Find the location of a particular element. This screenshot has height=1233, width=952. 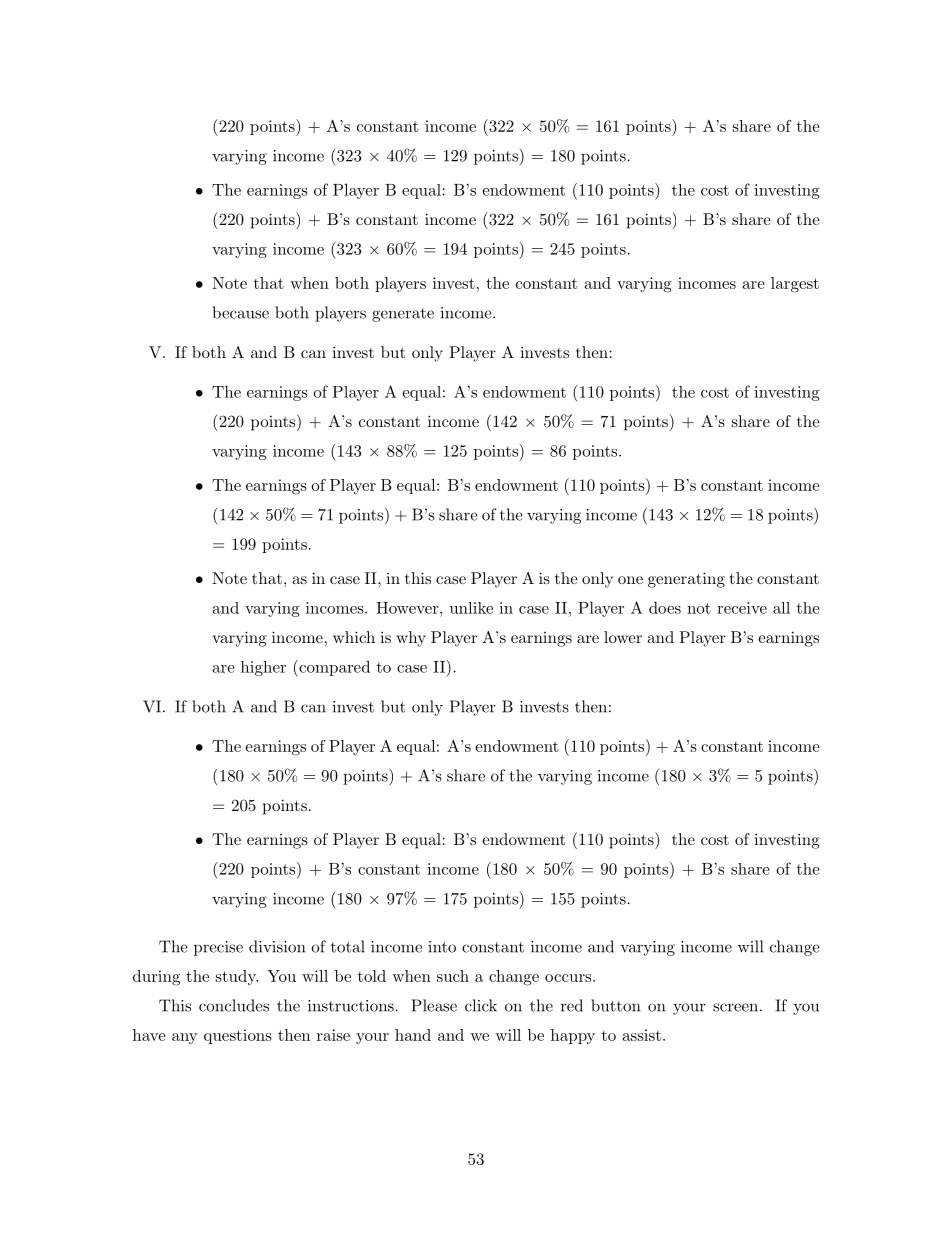

precise is located at coordinates (218, 948).
